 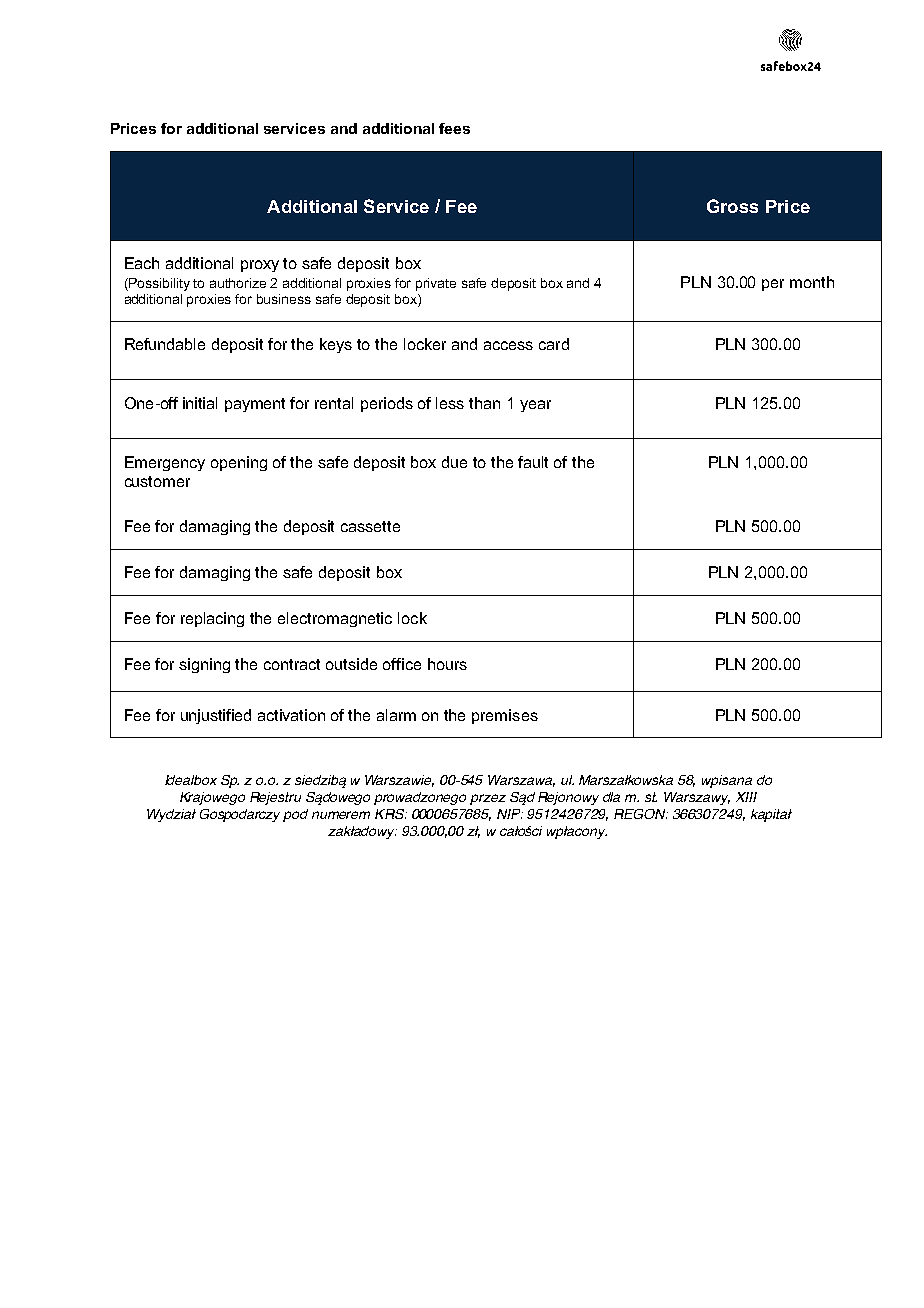 What do you see at coordinates (216, 716) in the document?
I see `unjustified` at bounding box center [216, 716].
